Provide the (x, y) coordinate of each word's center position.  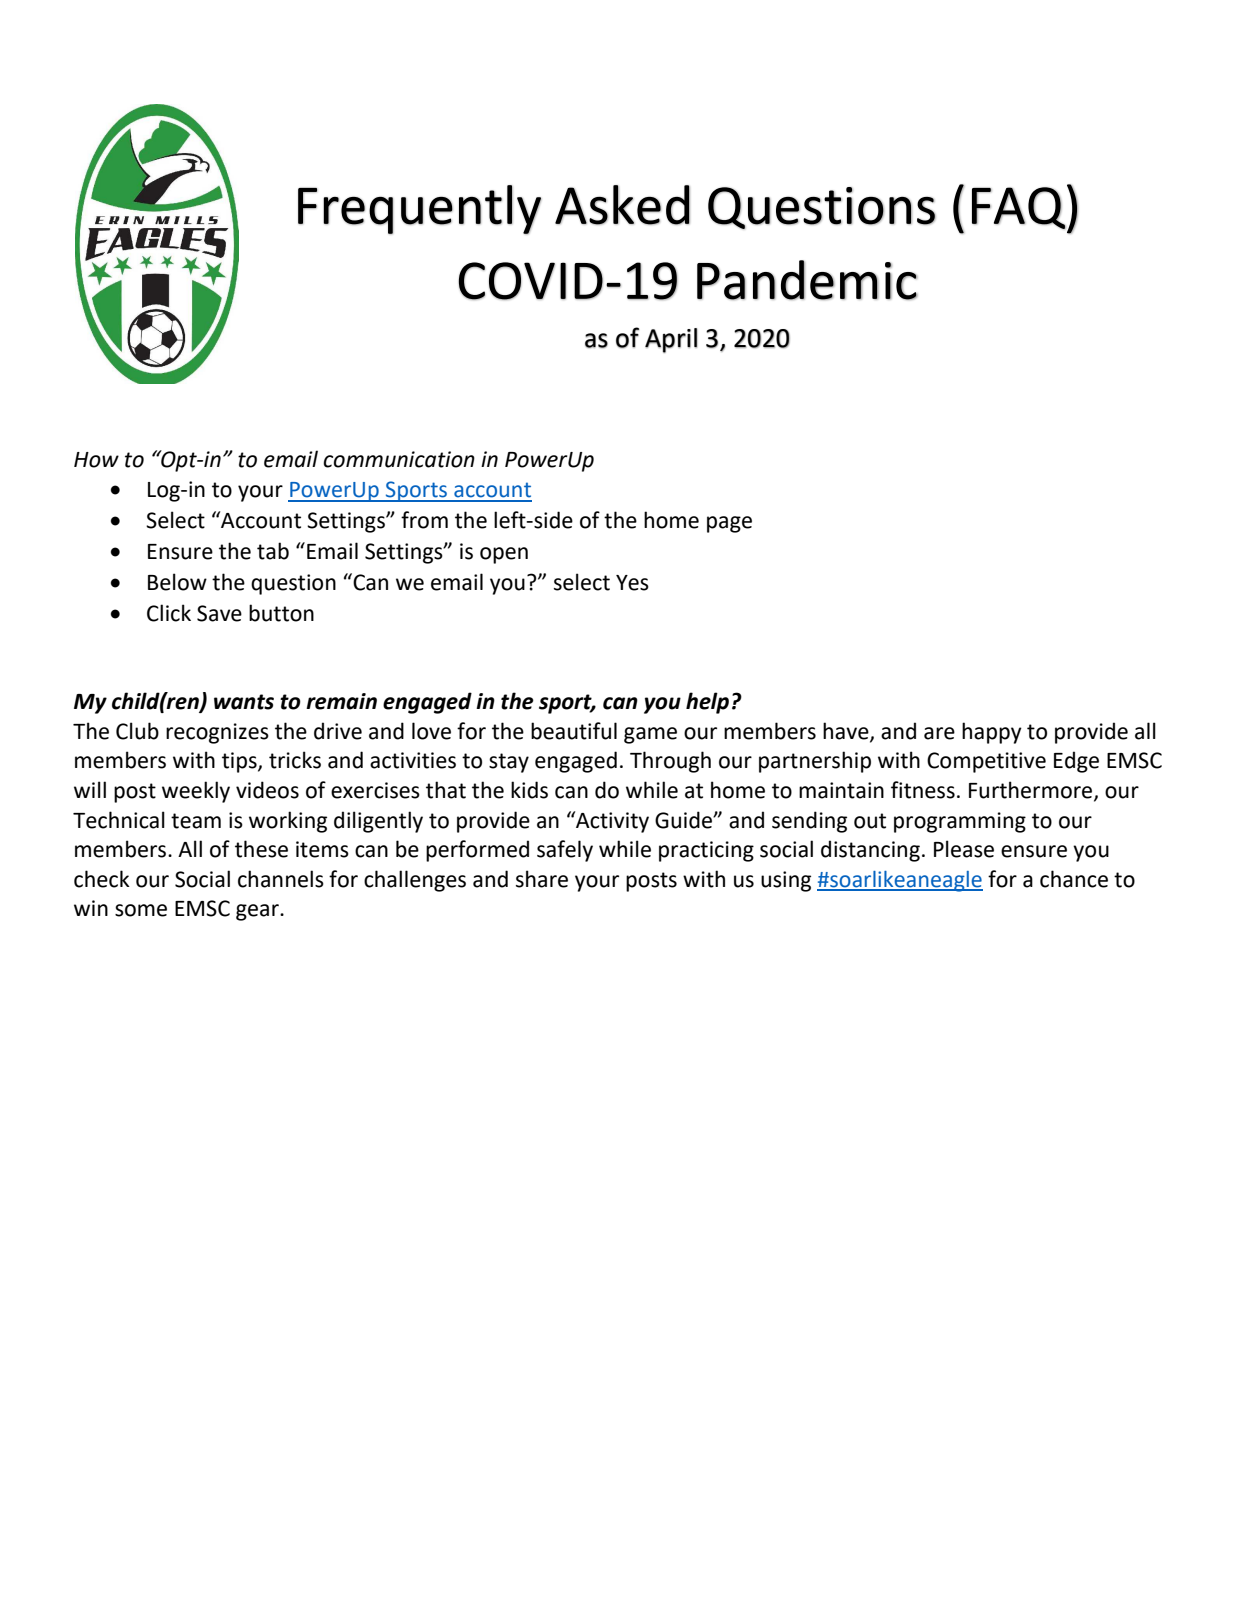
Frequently (419, 209)
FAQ (1019, 208)
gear (258, 912)
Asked (622, 205)
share (542, 879)
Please (964, 849)
